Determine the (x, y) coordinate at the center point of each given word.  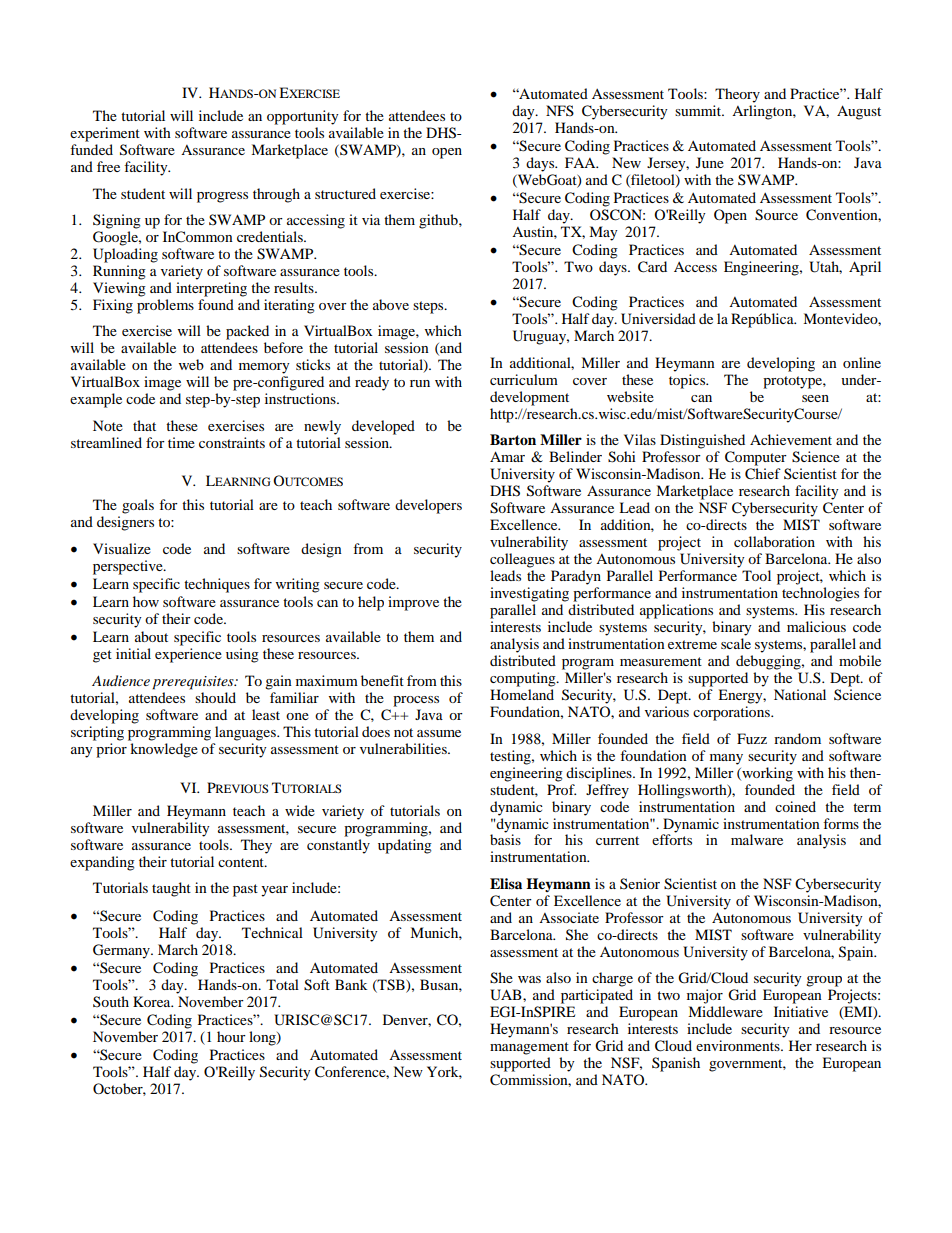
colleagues (522, 560)
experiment (105, 134)
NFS (560, 110)
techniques (217, 585)
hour (231, 1036)
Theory (737, 95)
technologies (820, 594)
